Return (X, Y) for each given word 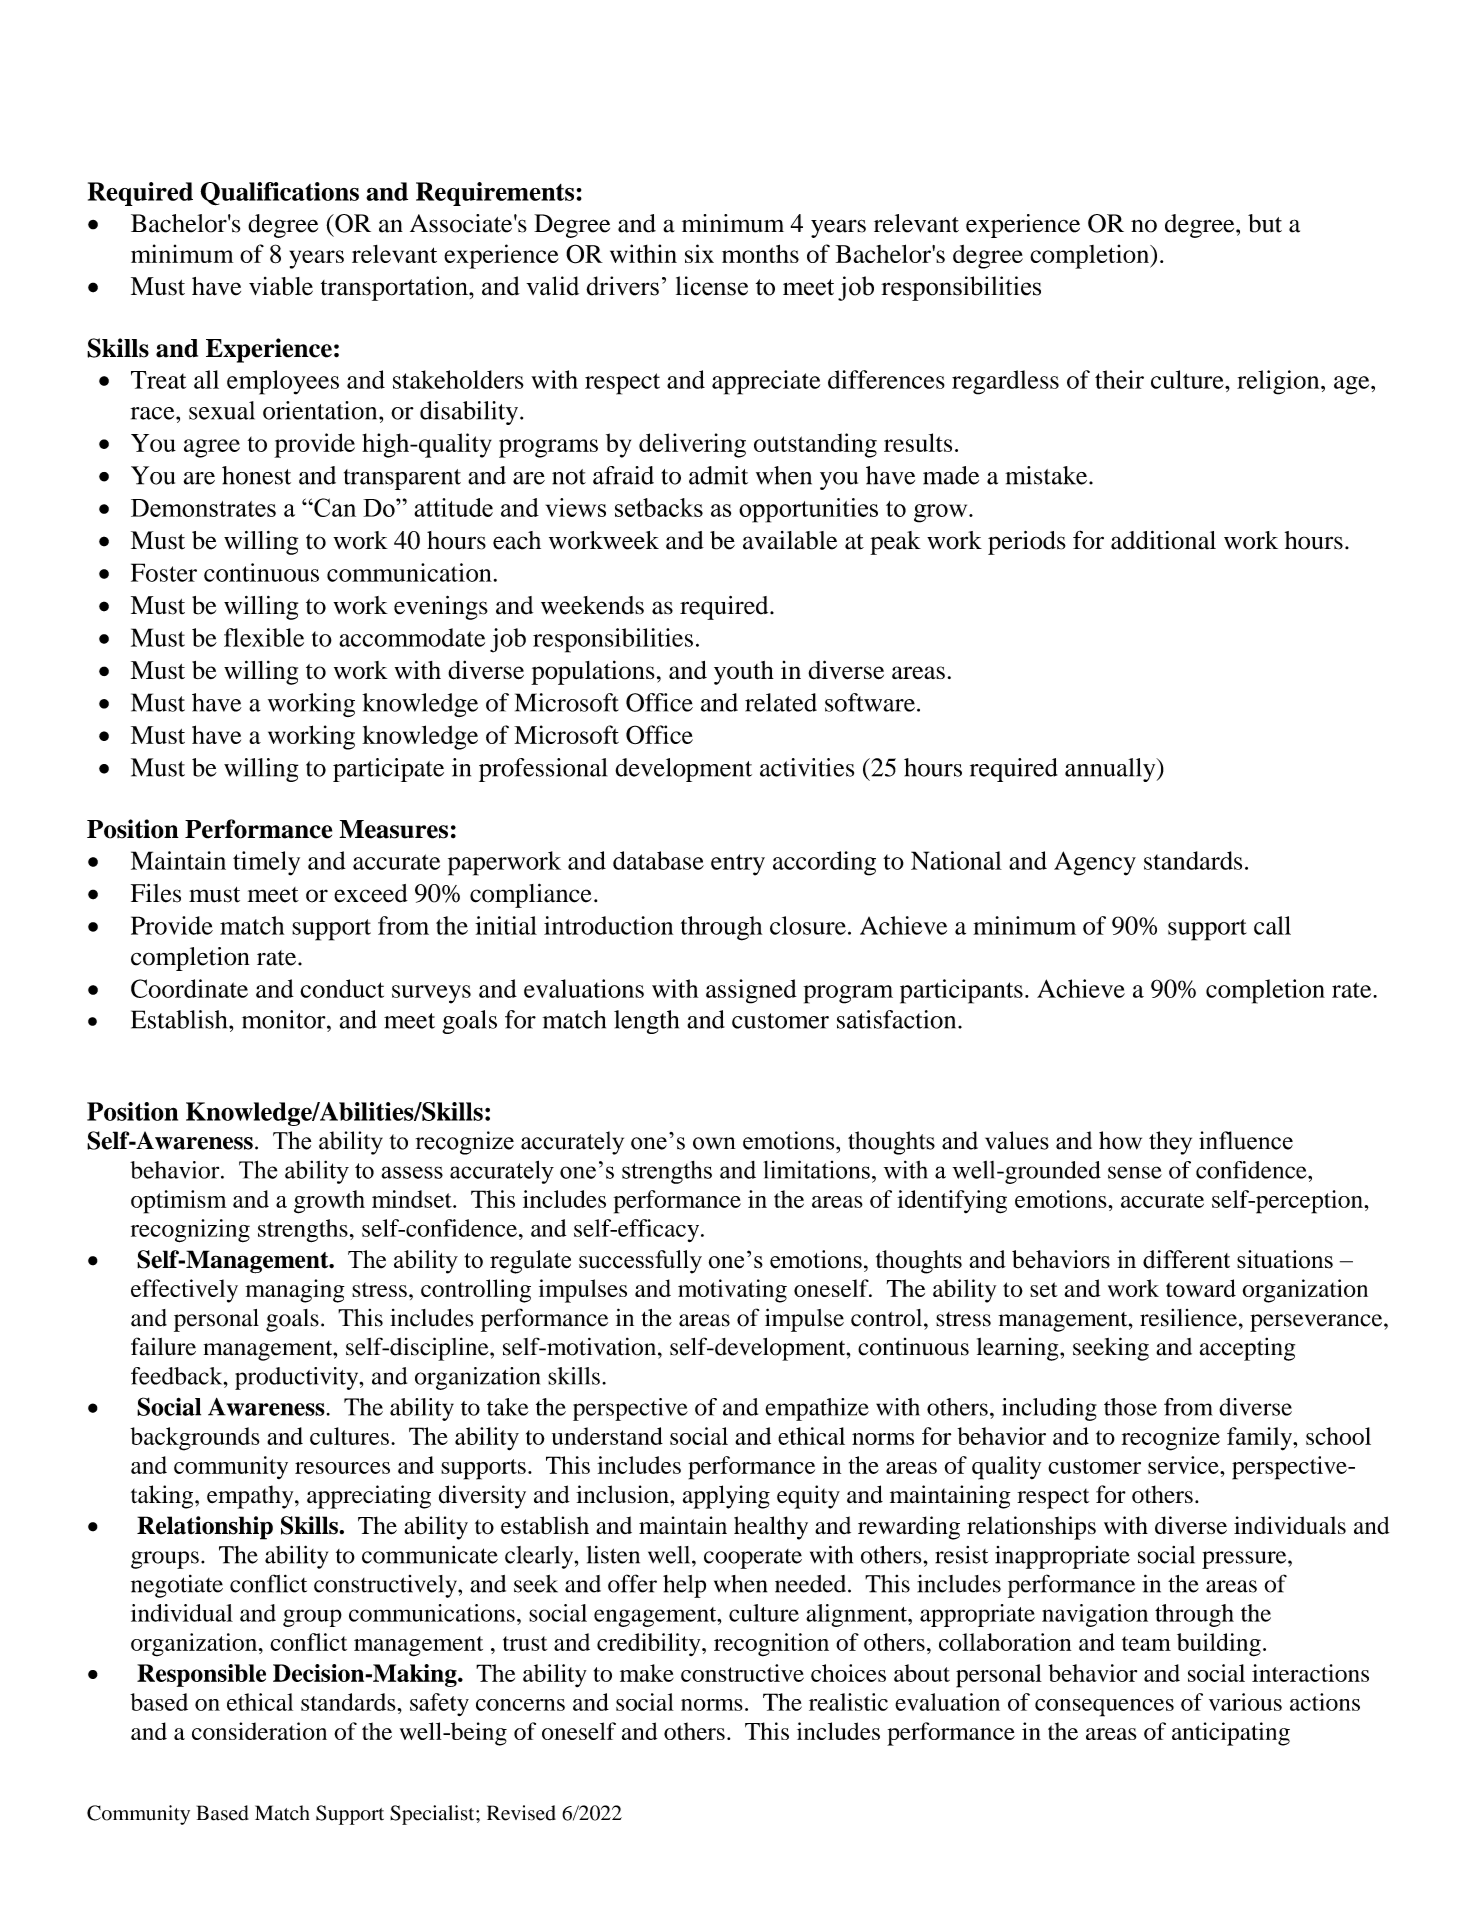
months (760, 253)
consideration (259, 1731)
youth (744, 673)
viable (281, 286)
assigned (751, 991)
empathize (817, 1409)
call (1272, 925)
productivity (298, 1378)
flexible (264, 637)
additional (1163, 540)
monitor (285, 1019)
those (1130, 1407)
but (1265, 223)
